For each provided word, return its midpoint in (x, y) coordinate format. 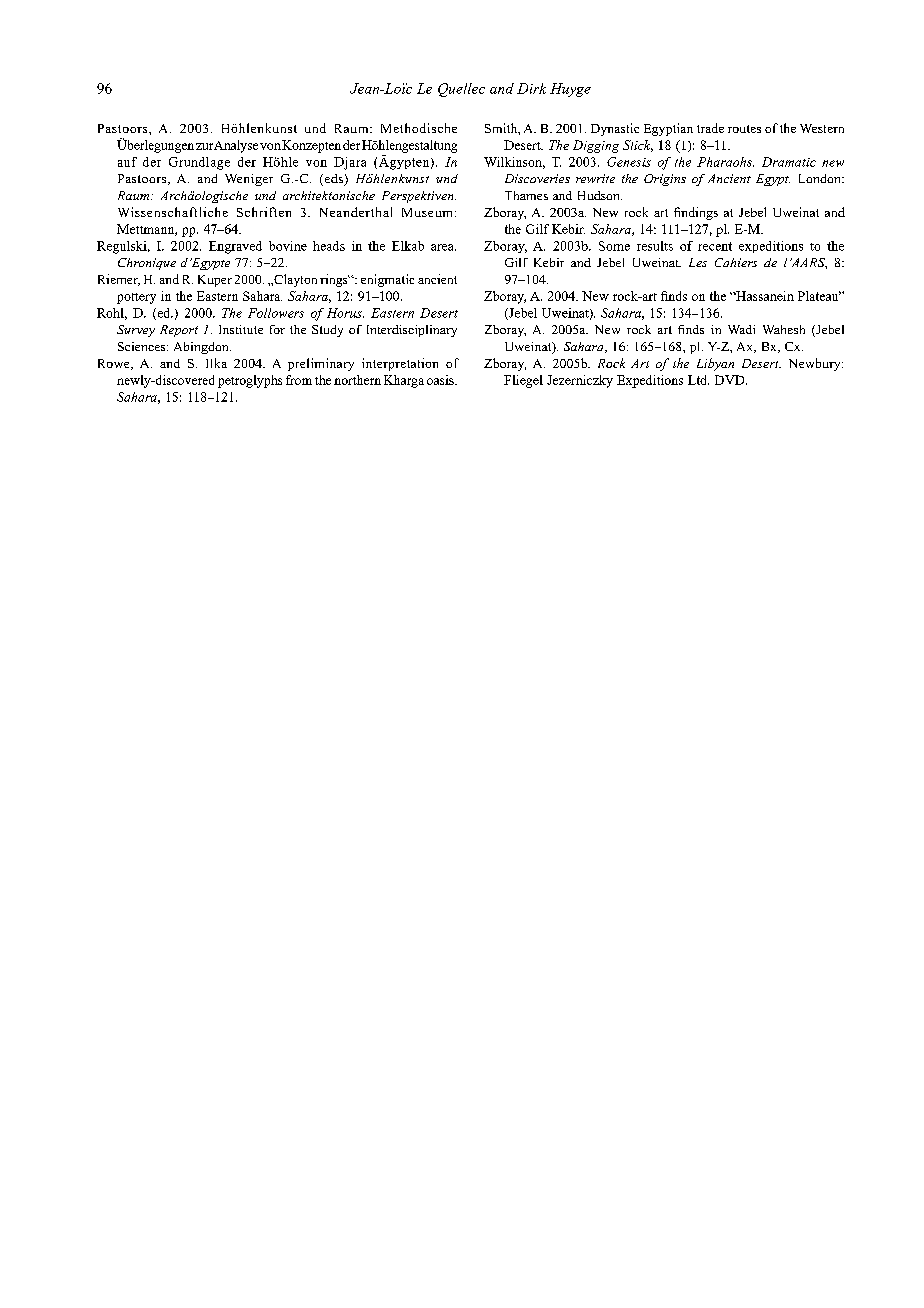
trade (710, 128)
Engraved (235, 247)
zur (204, 146)
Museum (429, 212)
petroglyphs (250, 381)
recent (715, 246)
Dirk (531, 88)
